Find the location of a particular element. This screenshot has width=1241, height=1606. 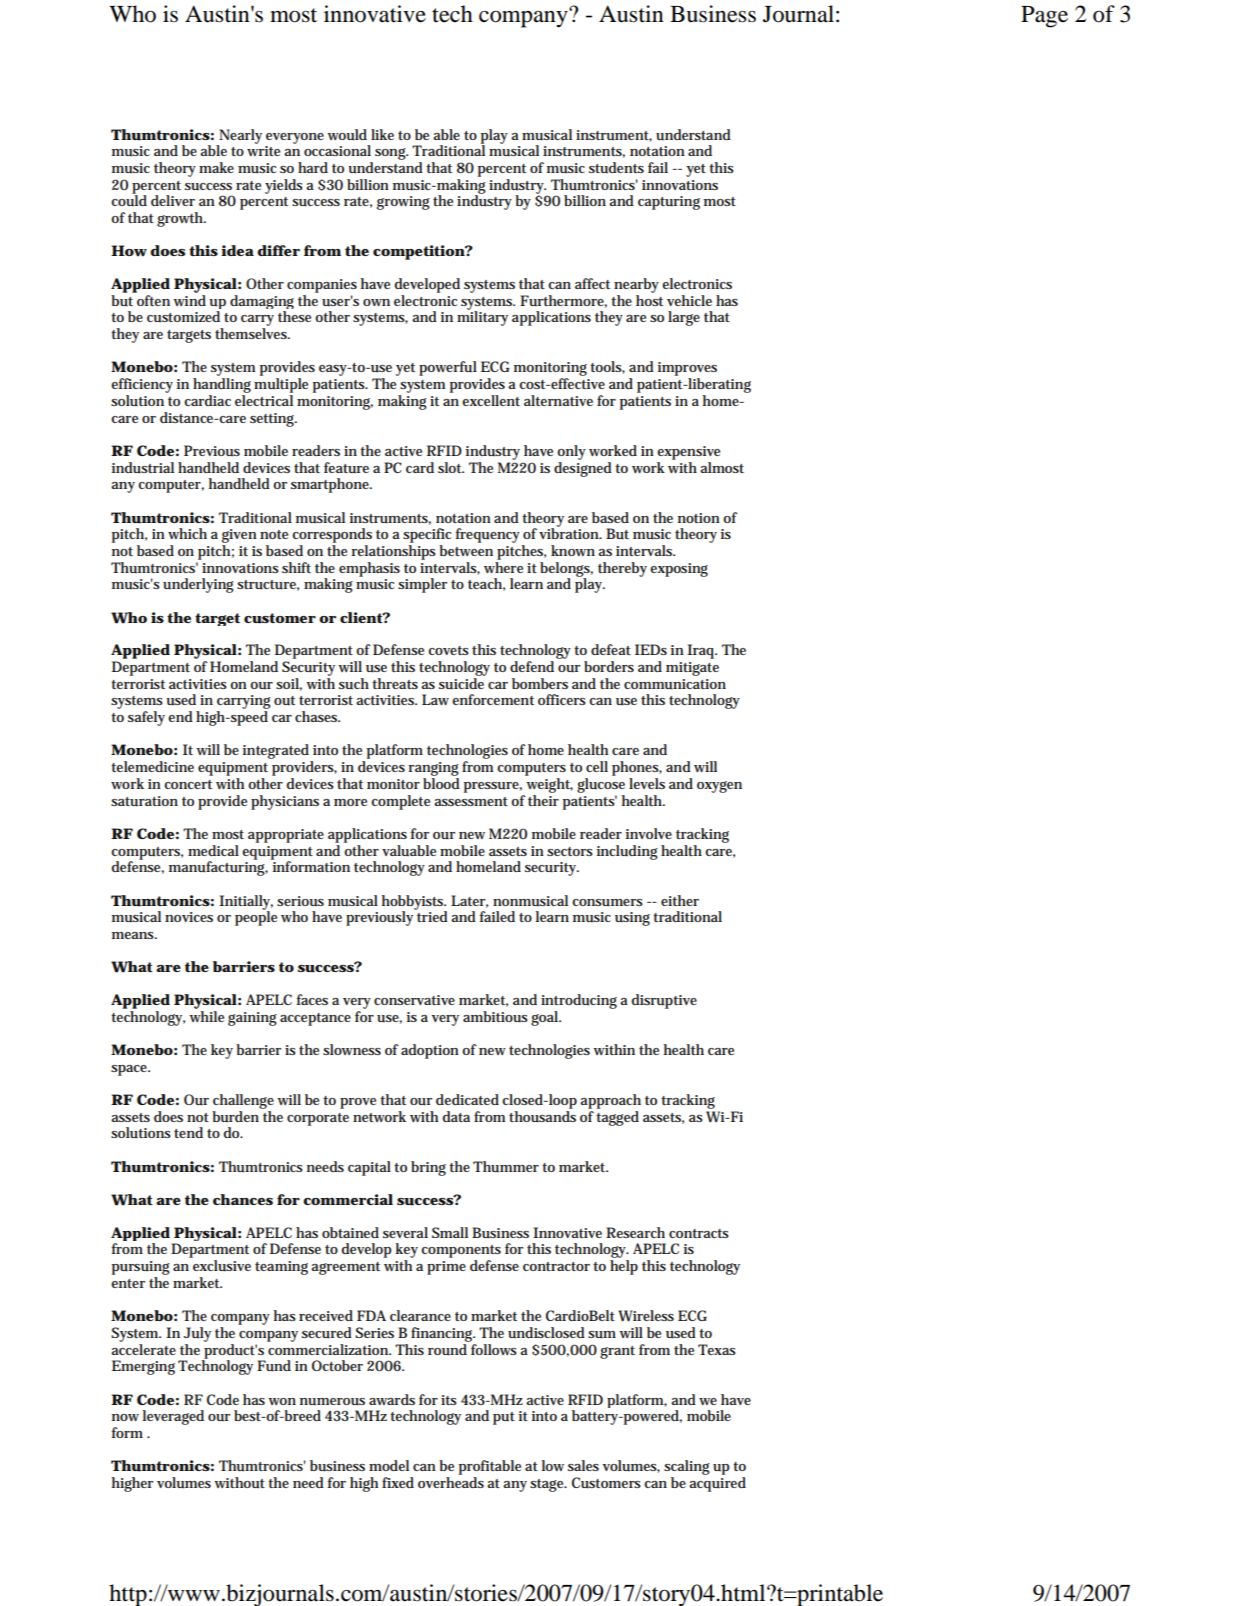

Nearly is located at coordinates (239, 137).
